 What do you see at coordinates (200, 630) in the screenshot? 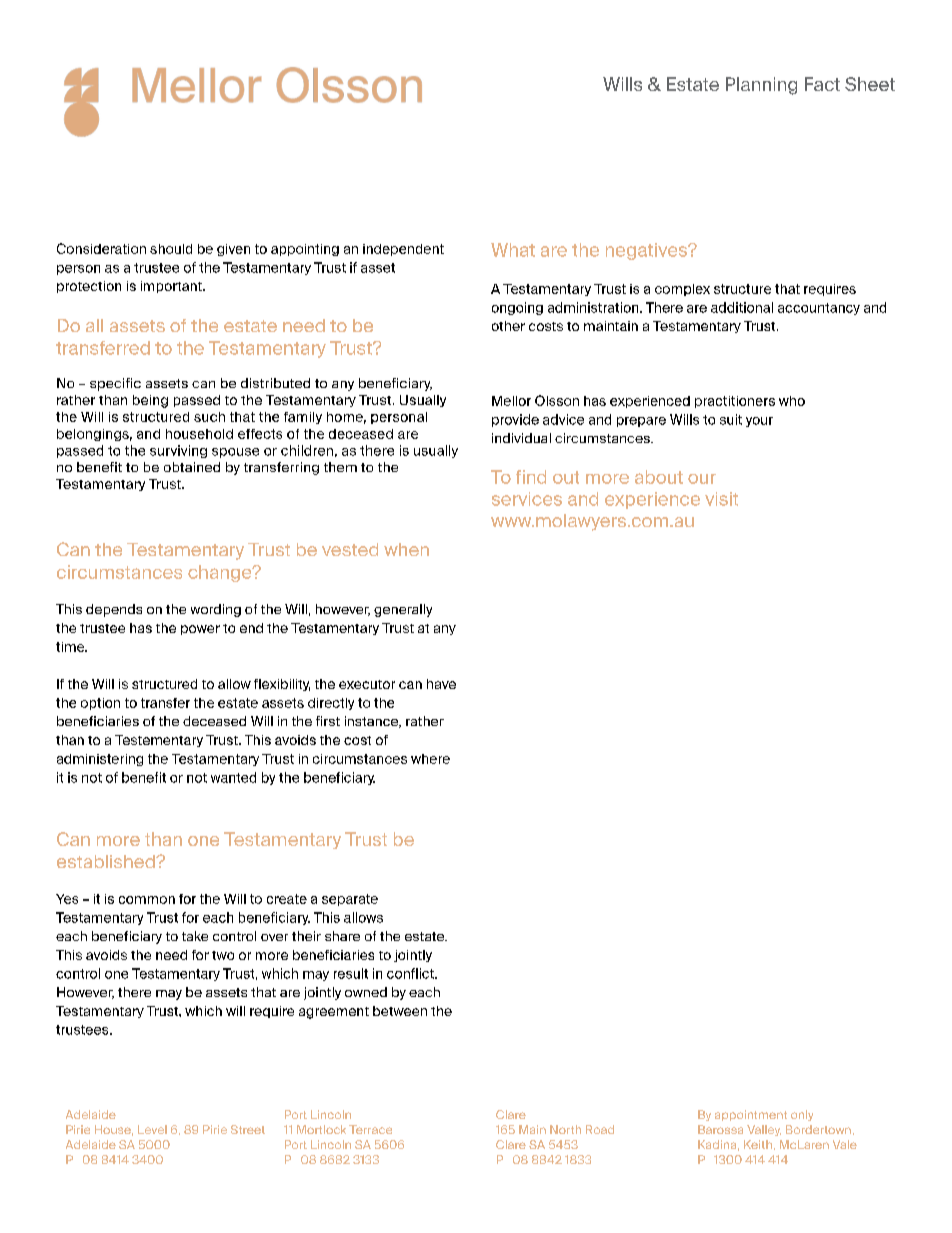
I see `power` at bounding box center [200, 630].
